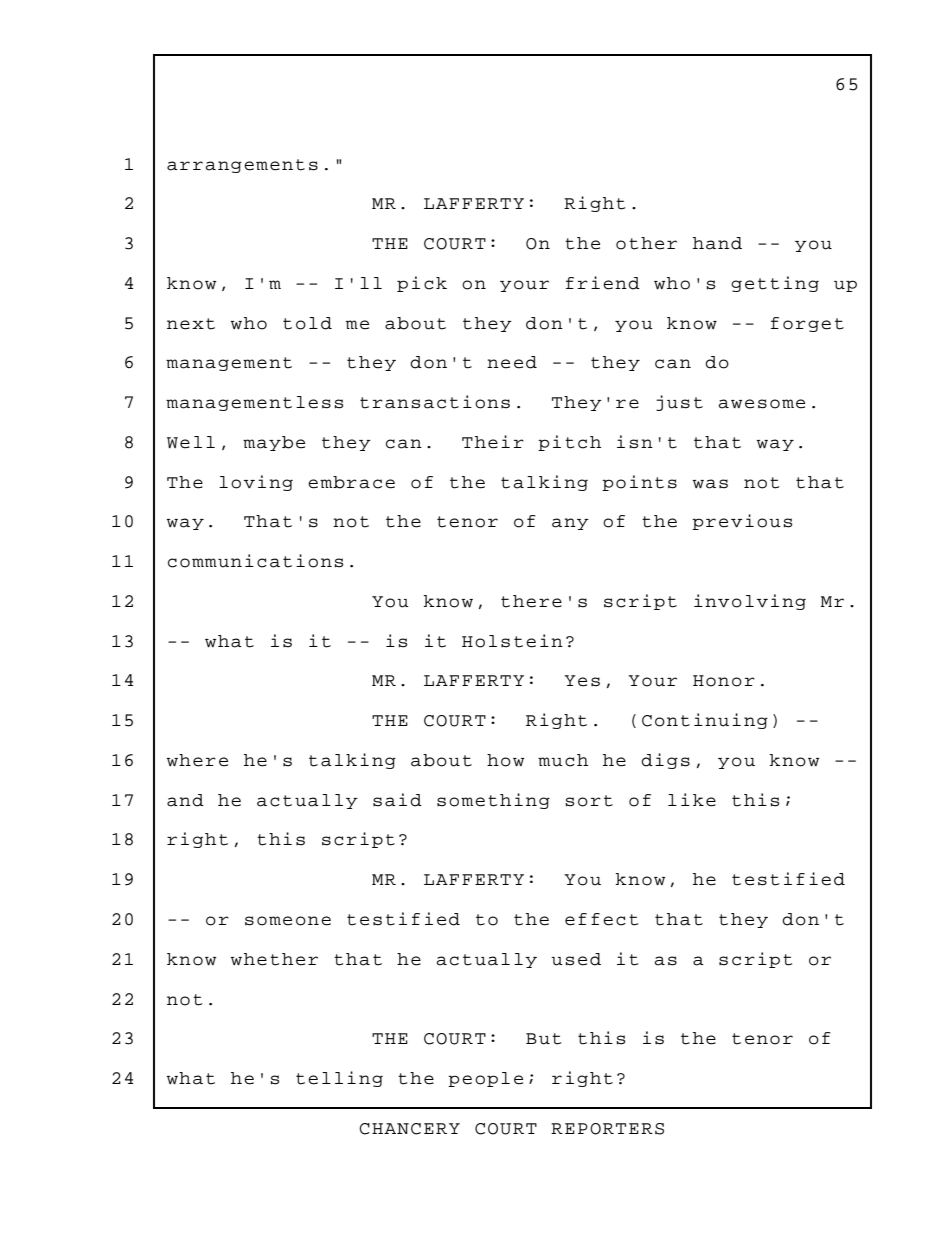 The width and height of the screenshot is (952, 1233). Describe the element at coordinates (288, 921) in the screenshot. I see `someone` at that location.
